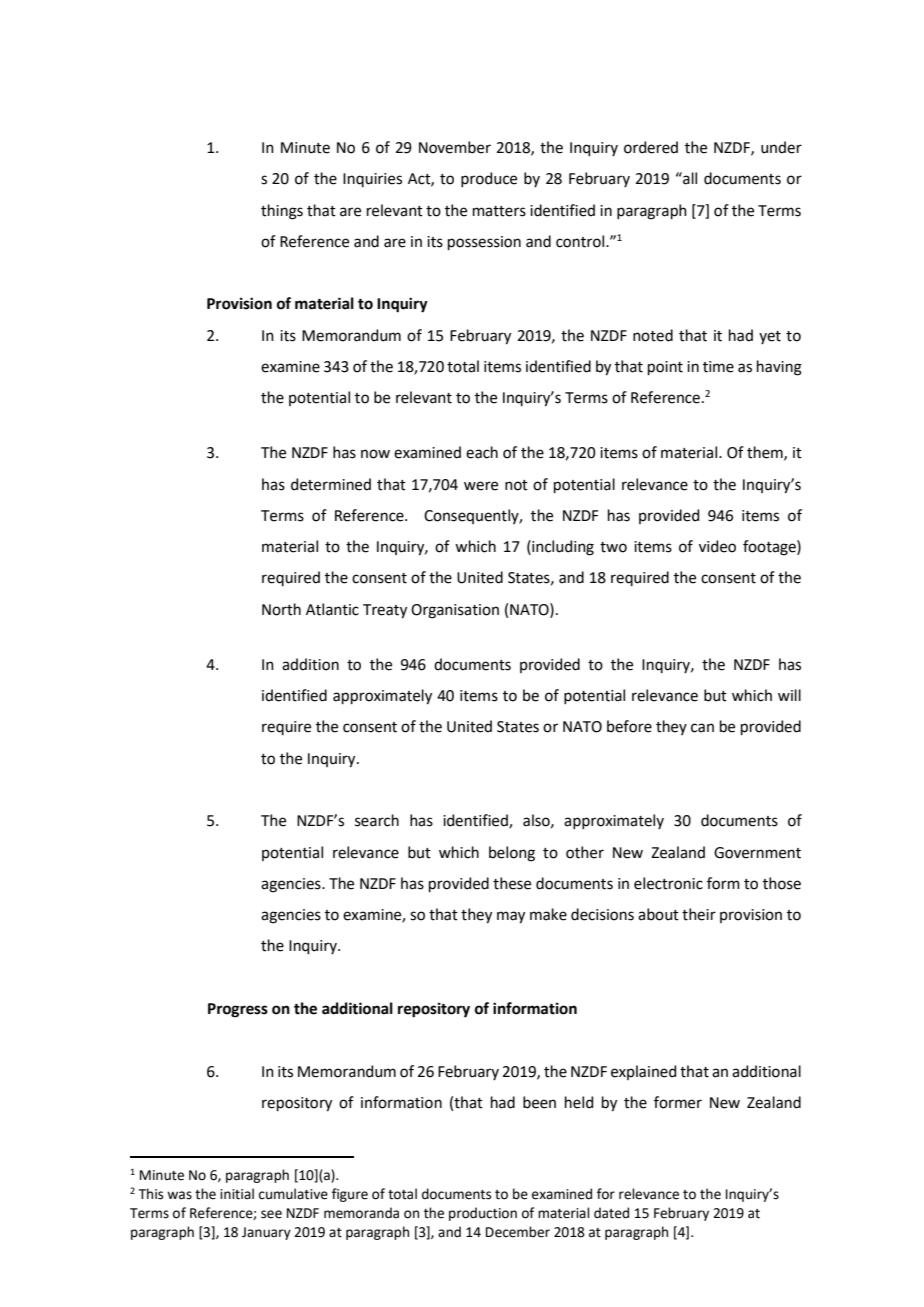 The height and width of the screenshot is (1307, 924). Describe the element at coordinates (237, 1194) in the screenshot. I see `initial` at that location.
